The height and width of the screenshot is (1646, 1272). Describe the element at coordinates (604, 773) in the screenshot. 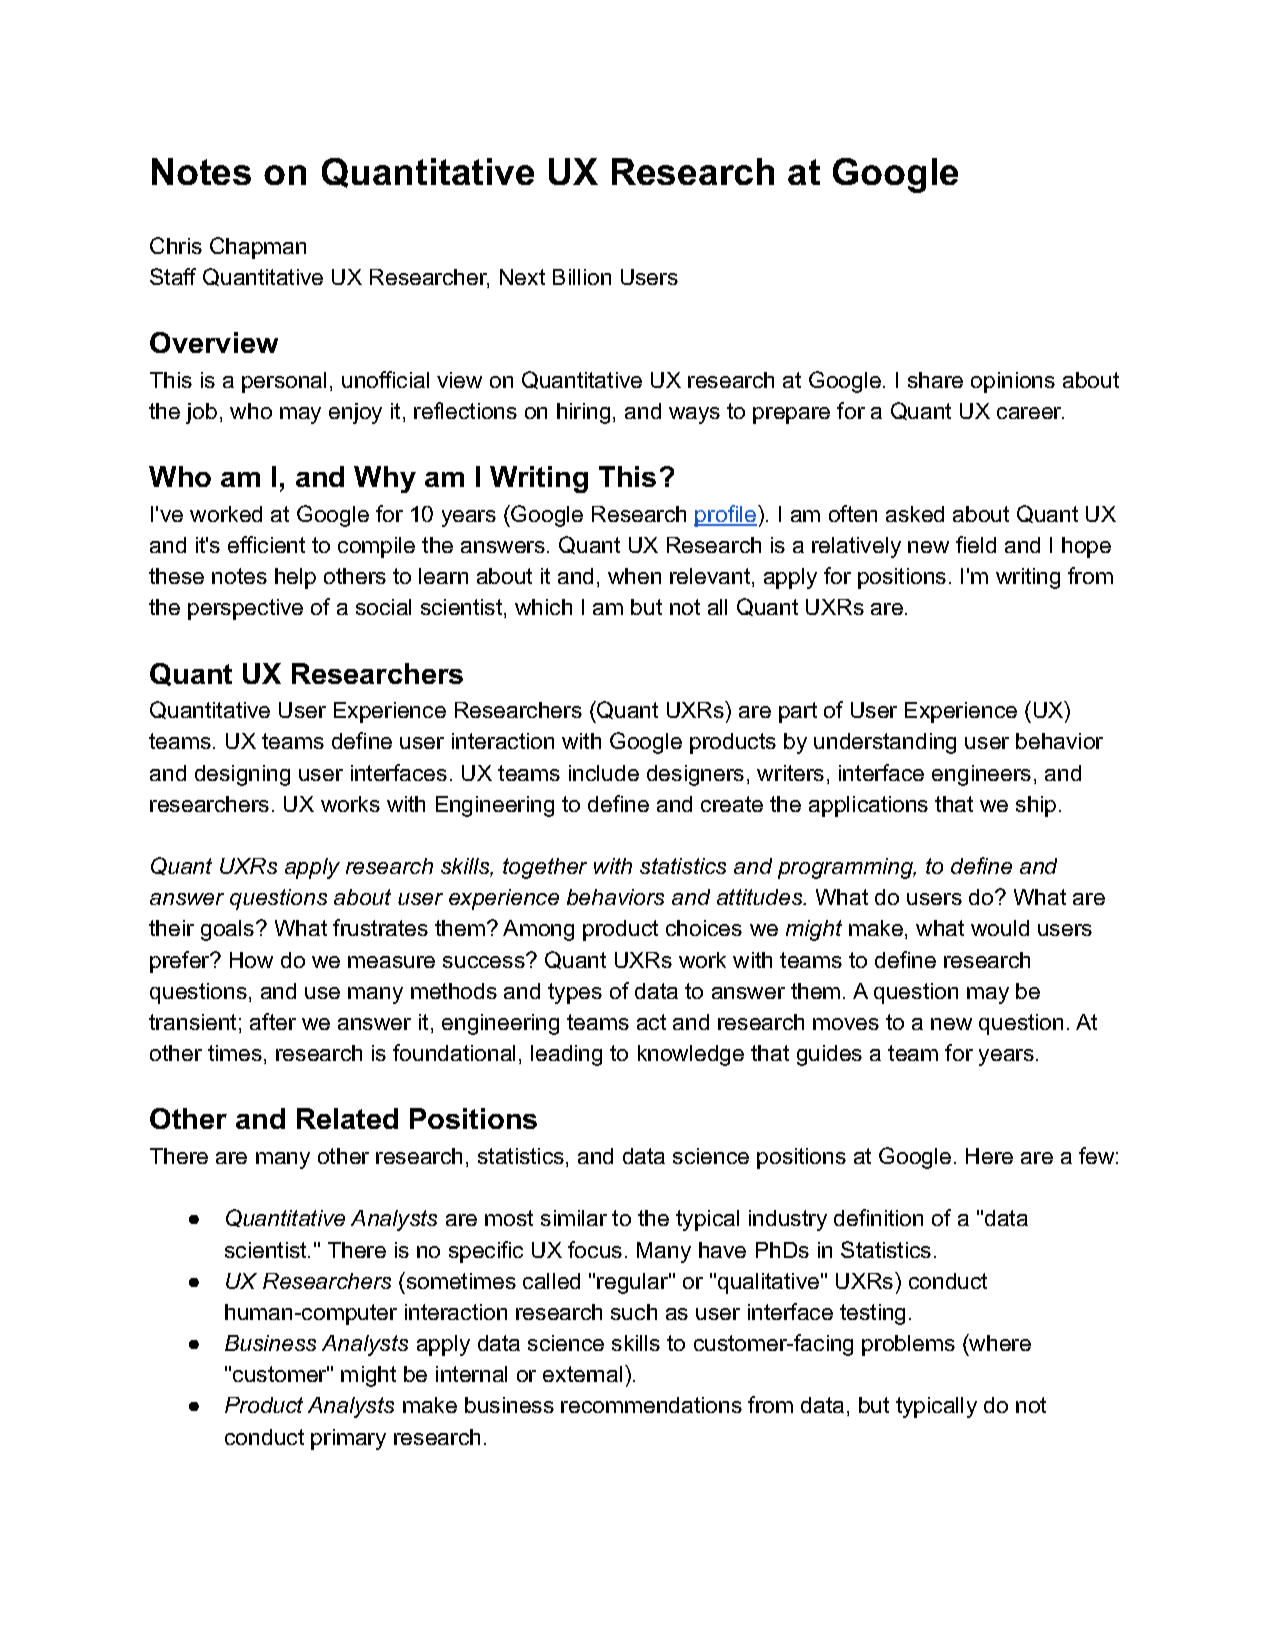

I see `include` at that location.
